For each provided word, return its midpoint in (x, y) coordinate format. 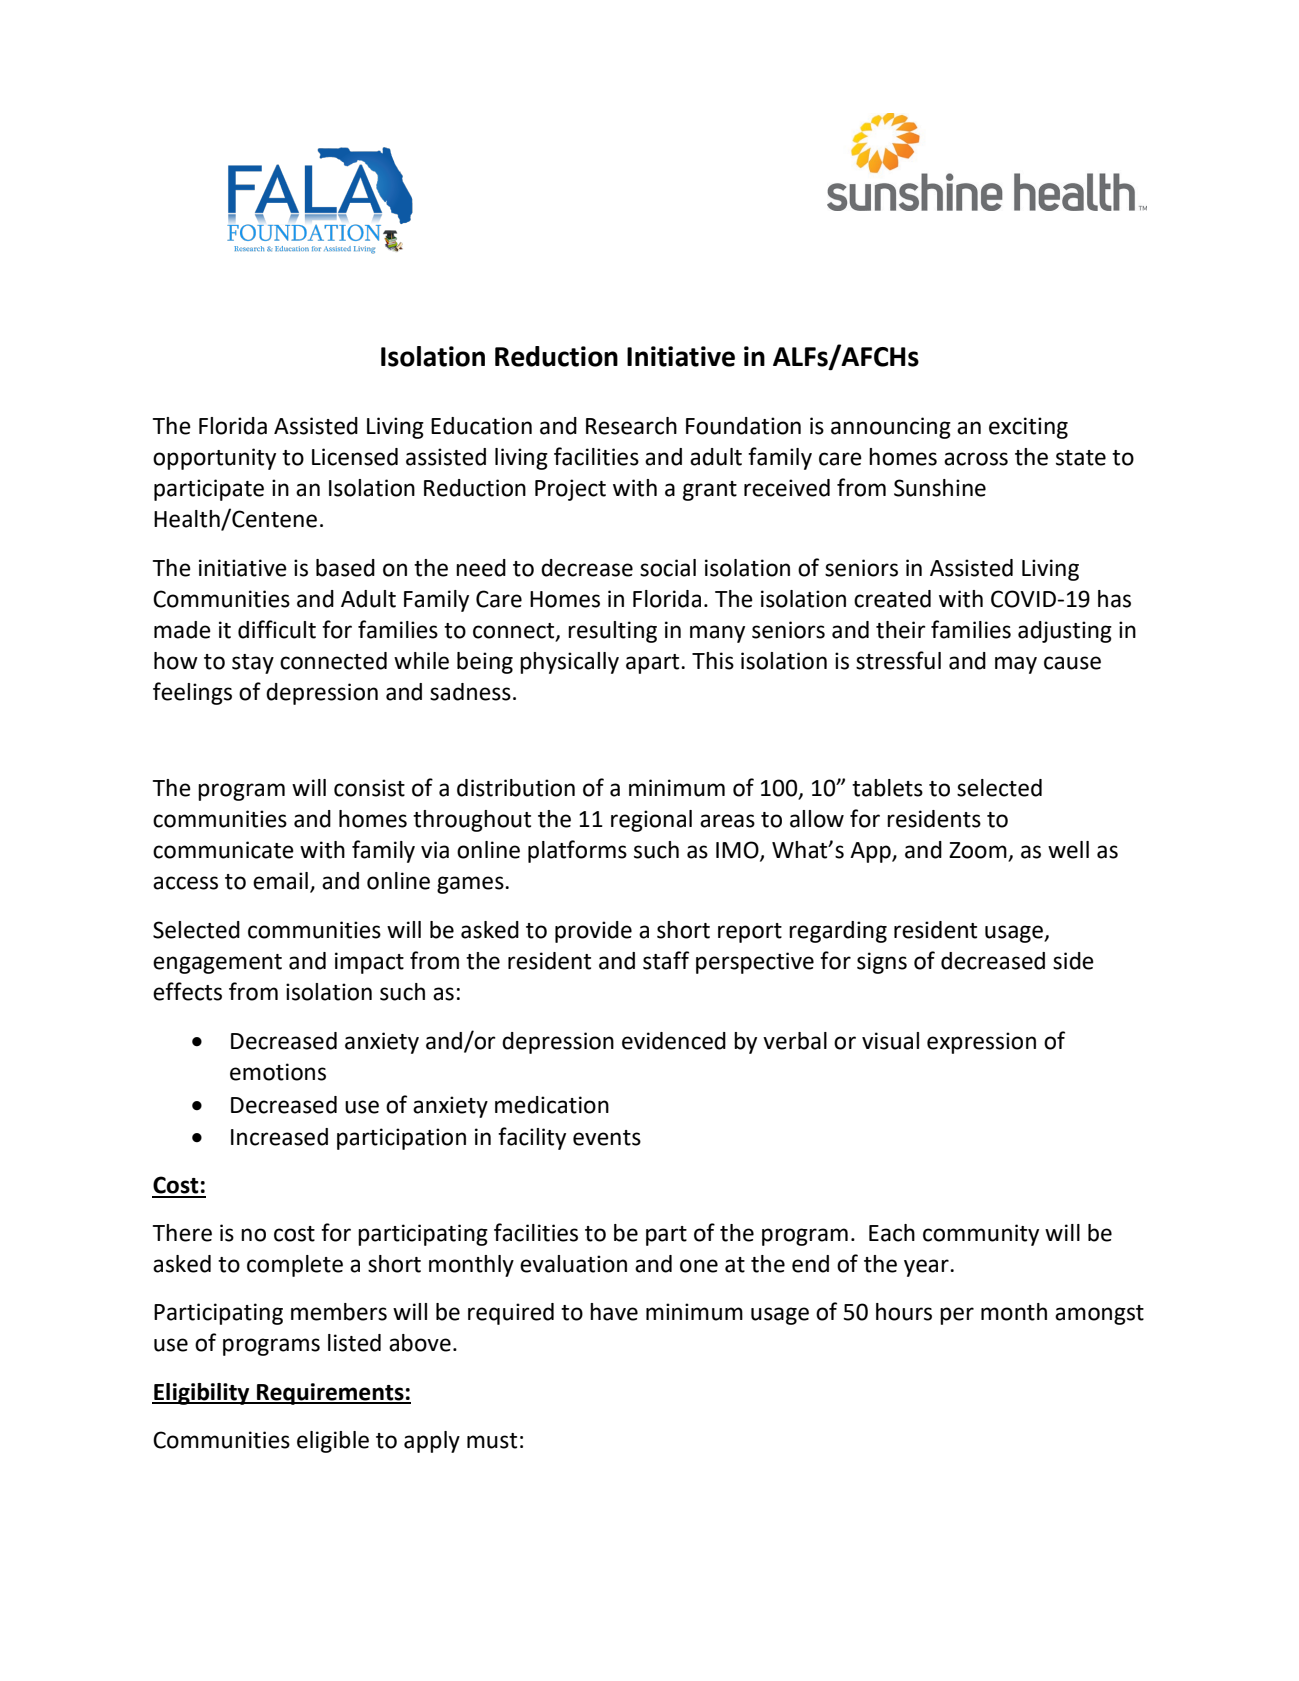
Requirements (330, 1394)
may (1016, 665)
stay (253, 664)
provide (593, 932)
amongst (1099, 1315)
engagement (217, 964)
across (976, 459)
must (492, 1441)
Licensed (355, 457)
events (607, 1138)
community (981, 1235)
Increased (279, 1137)
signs (882, 963)
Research (631, 426)
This (713, 661)
